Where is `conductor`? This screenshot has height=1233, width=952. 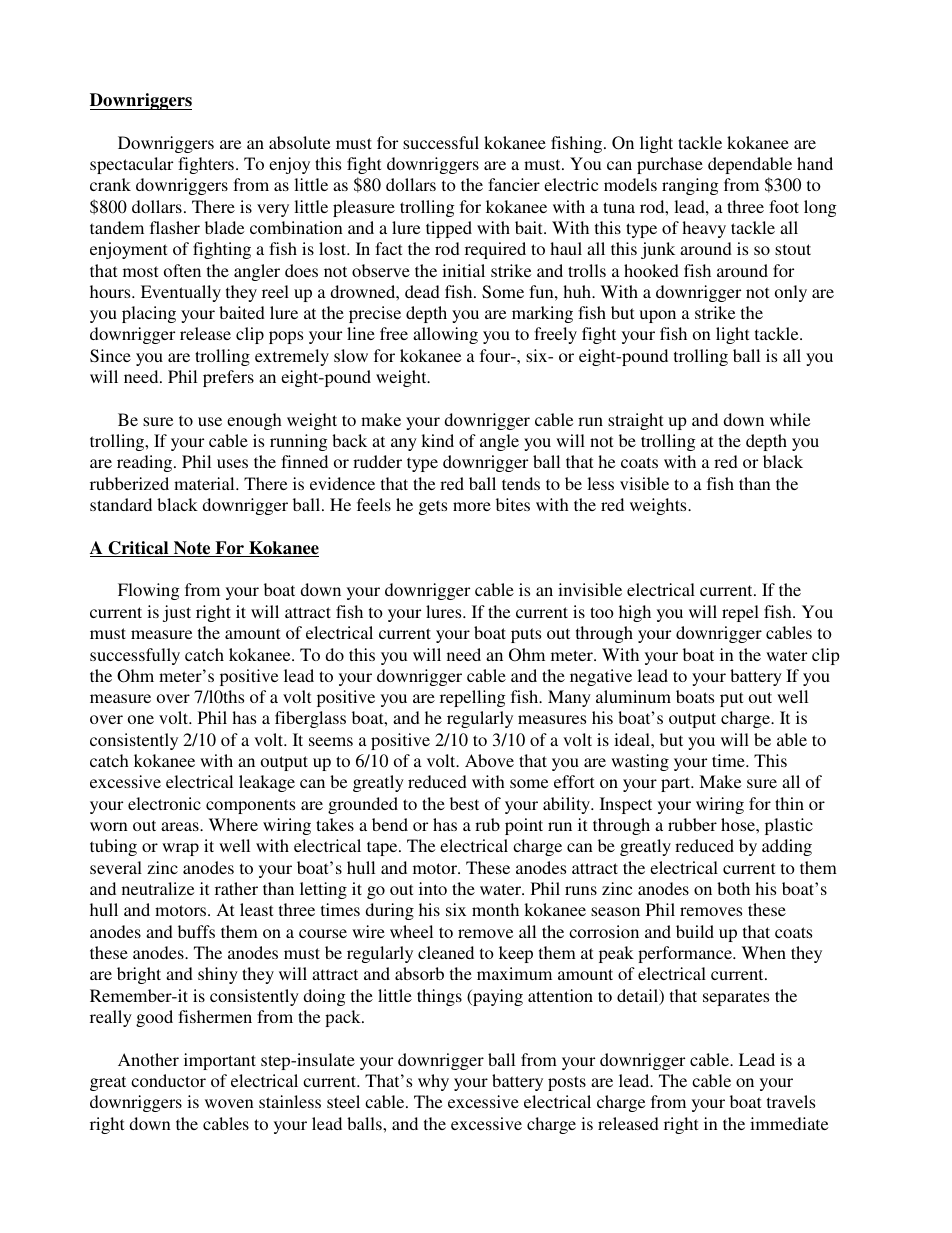
conductor is located at coordinates (168, 1080).
